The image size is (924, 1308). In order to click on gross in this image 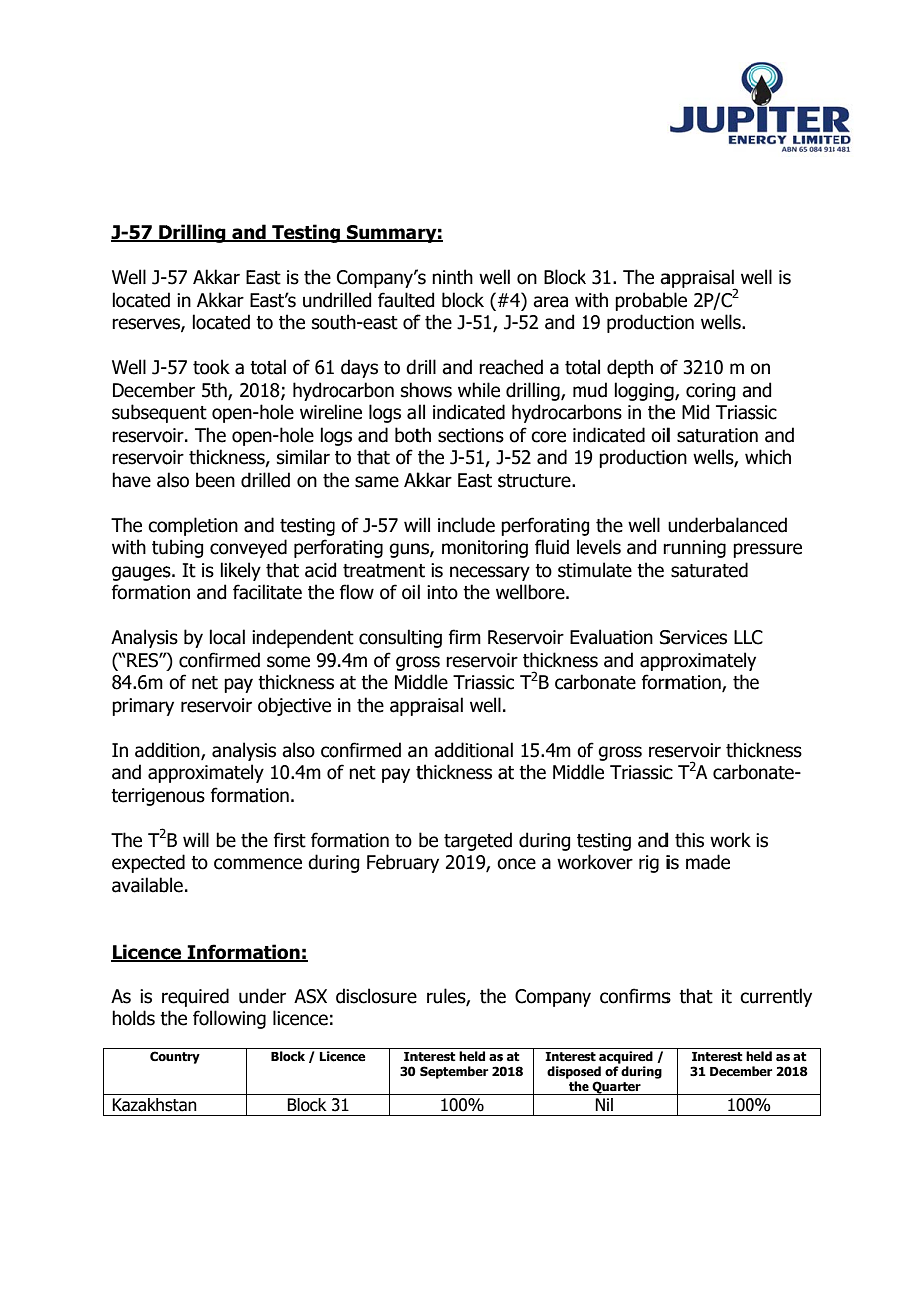, I will do `click(620, 753)`.
